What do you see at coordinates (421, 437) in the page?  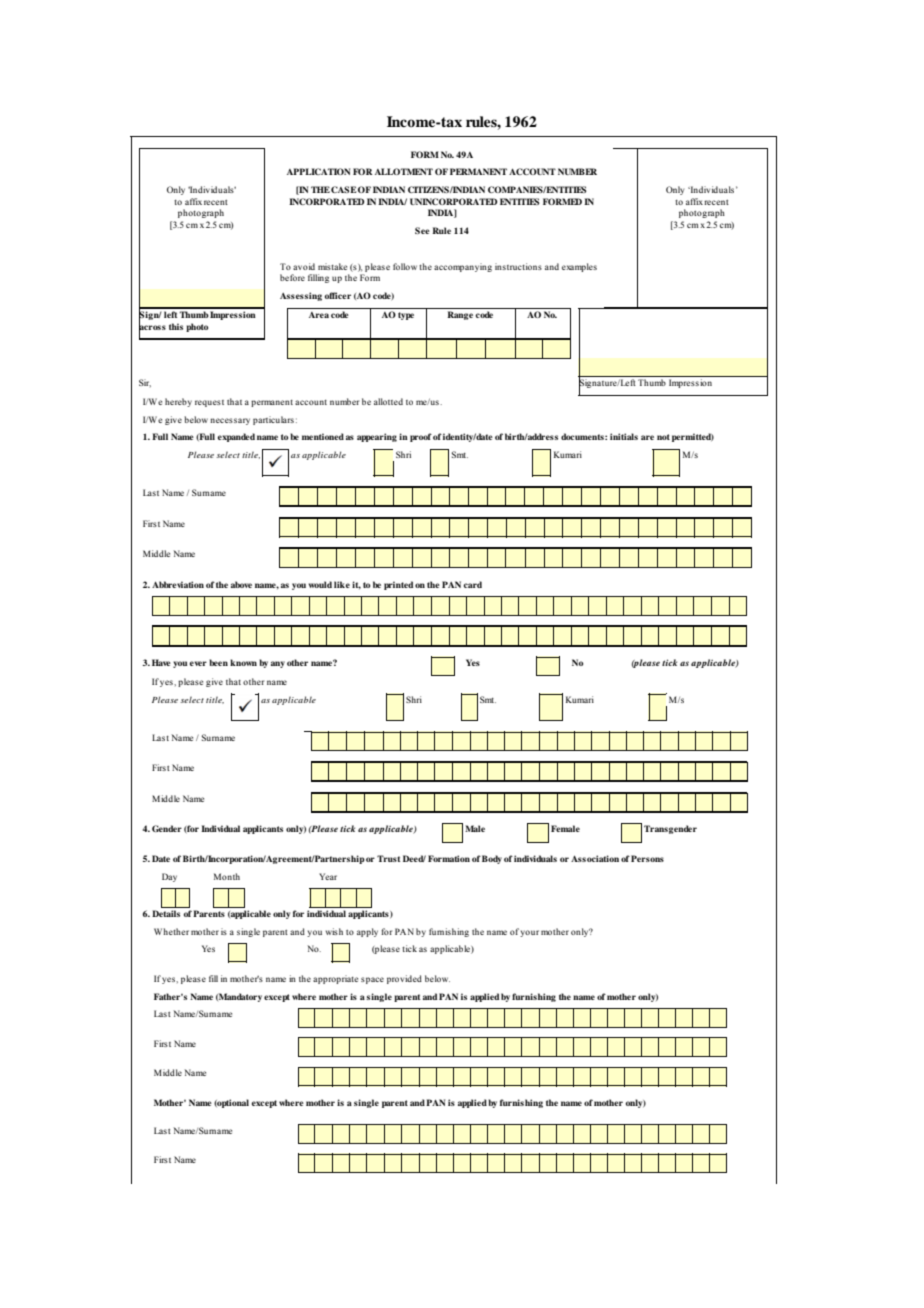 I see `proof` at bounding box center [421, 437].
